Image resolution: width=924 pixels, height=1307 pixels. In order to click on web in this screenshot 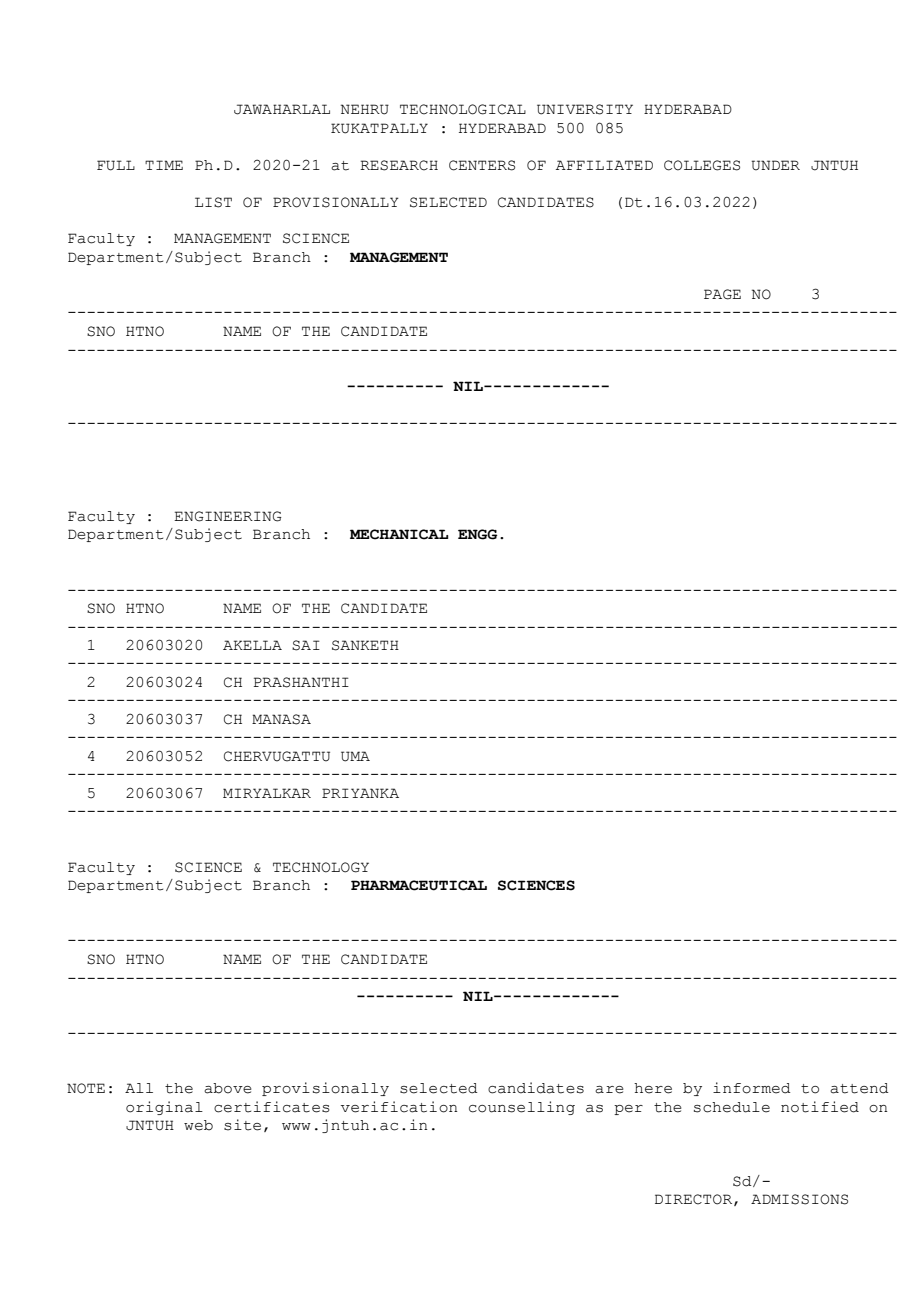, I will do `click(198, 1125)`.
